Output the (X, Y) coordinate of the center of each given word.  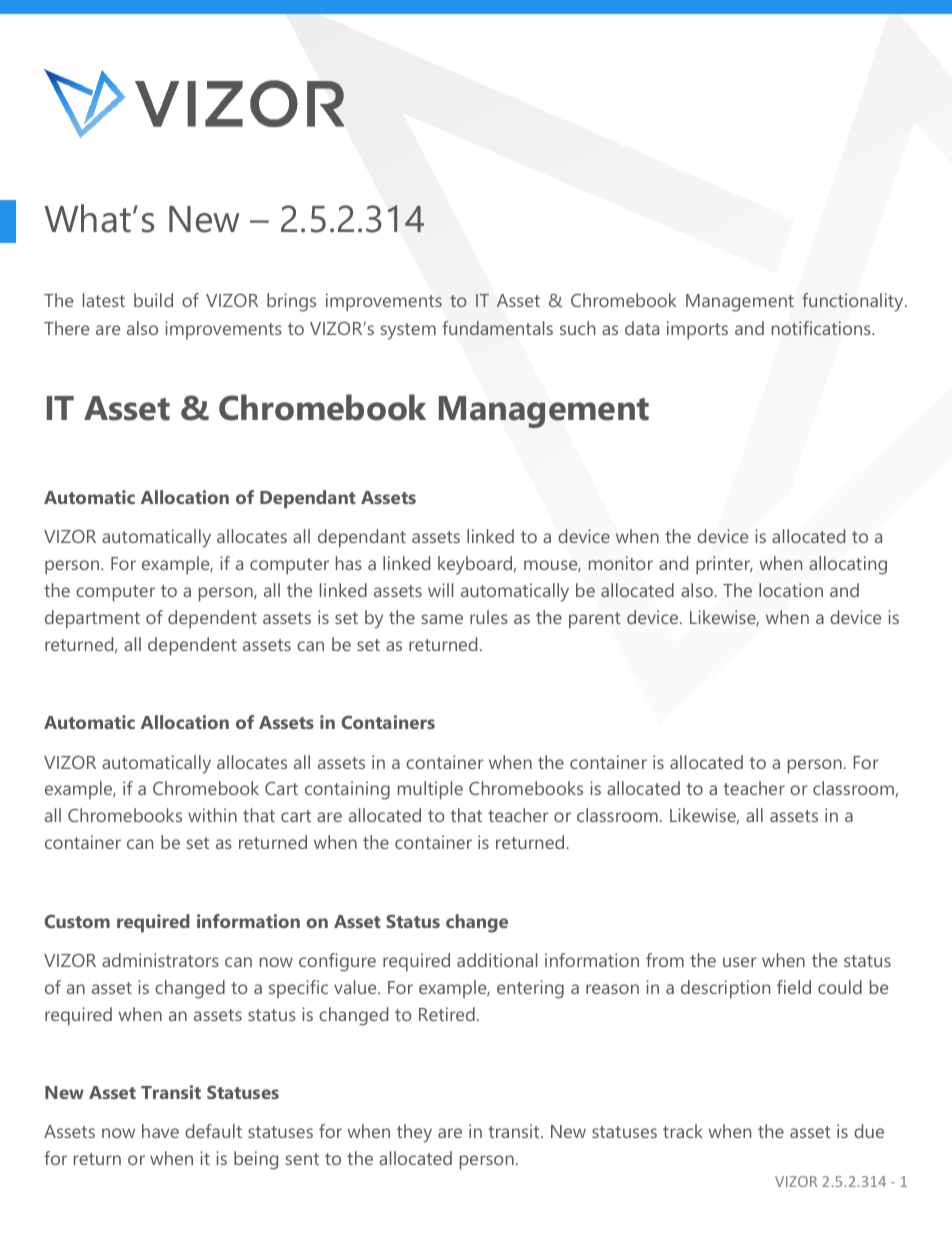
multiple (430, 790)
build (153, 300)
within (212, 815)
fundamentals (497, 328)
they (414, 1133)
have (160, 1131)
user (740, 962)
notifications (822, 328)
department (92, 619)
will (440, 590)
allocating (848, 565)
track (683, 1131)
